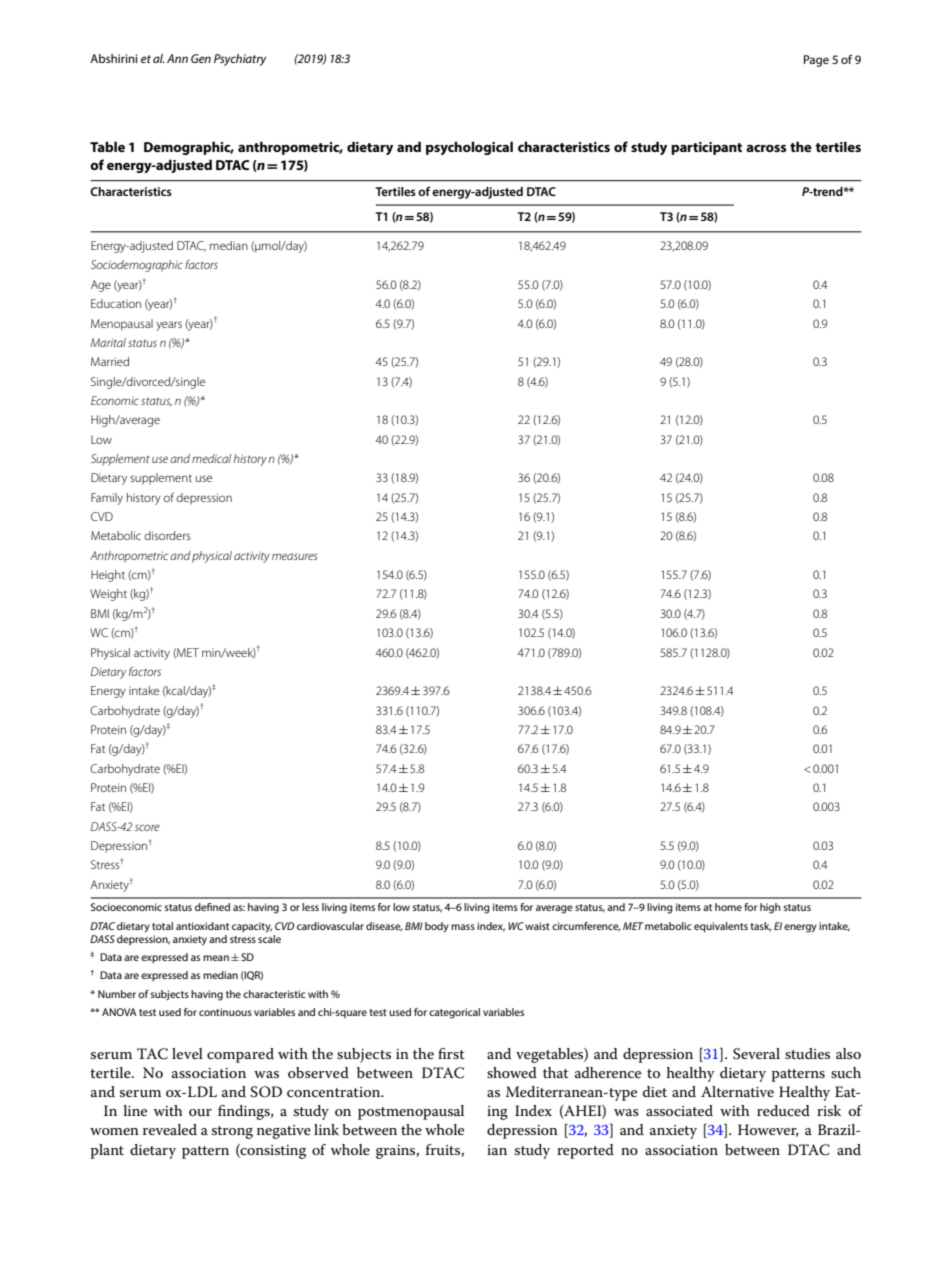  What do you see at coordinates (200, 1112) in the document?
I see `our` at bounding box center [200, 1112].
